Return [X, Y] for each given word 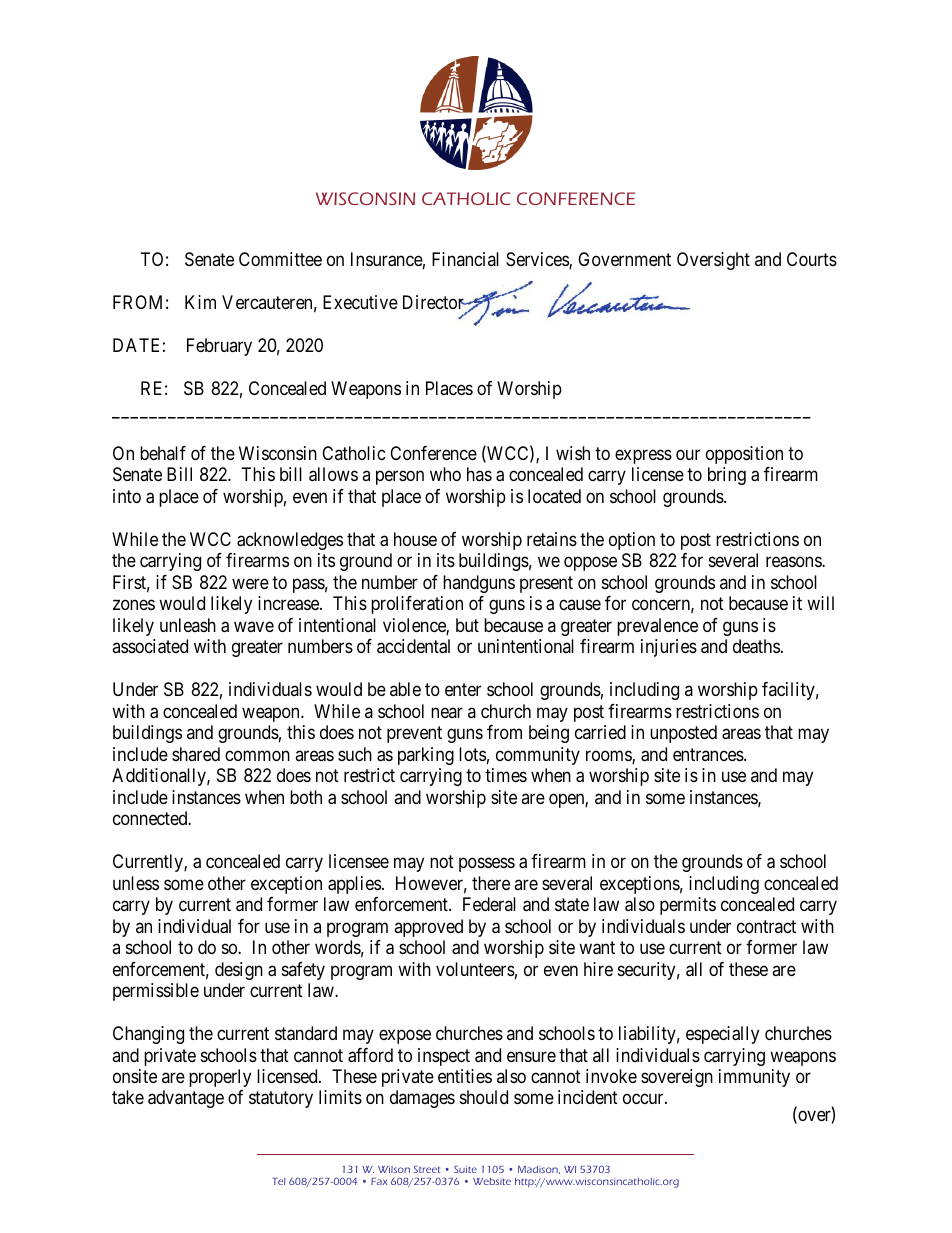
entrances [709, 754]
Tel [279, 1181]
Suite [465, 1169]
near [447, 712]
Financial [465, 259]
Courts [812, 259]
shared [196, 754]
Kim [200, 302]
